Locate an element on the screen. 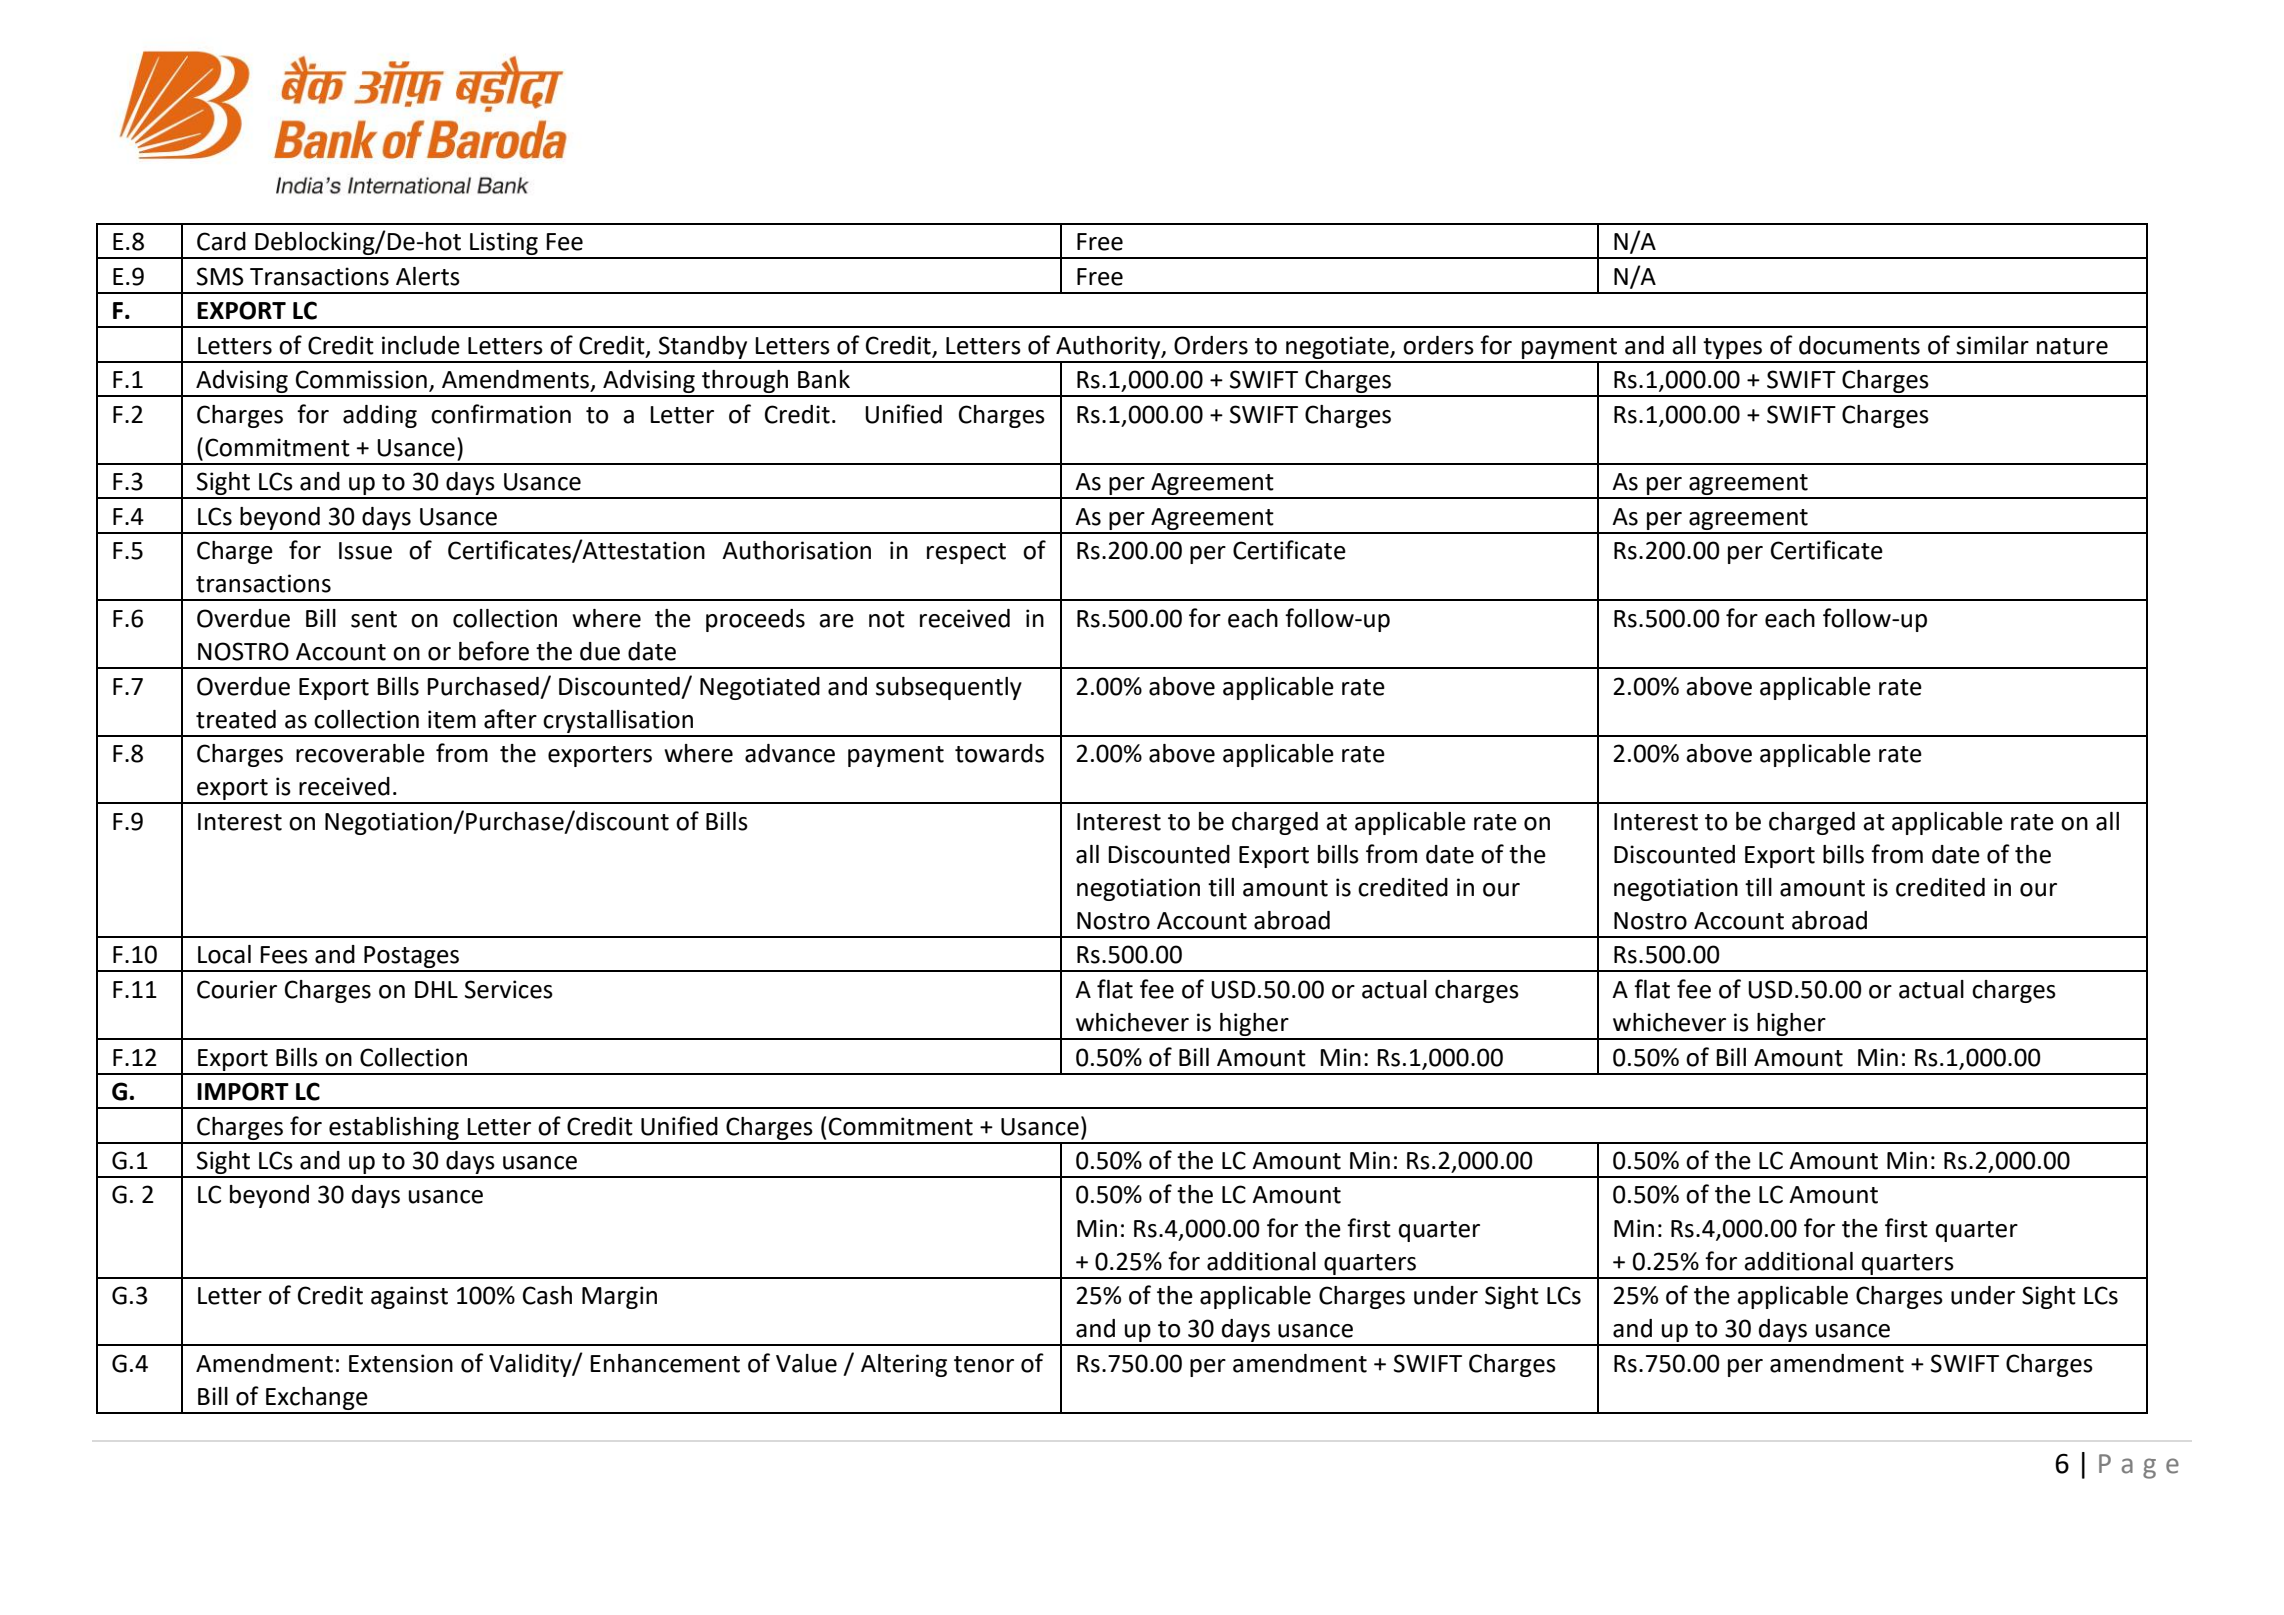  recoverable is located at coordinates (360, 753).
